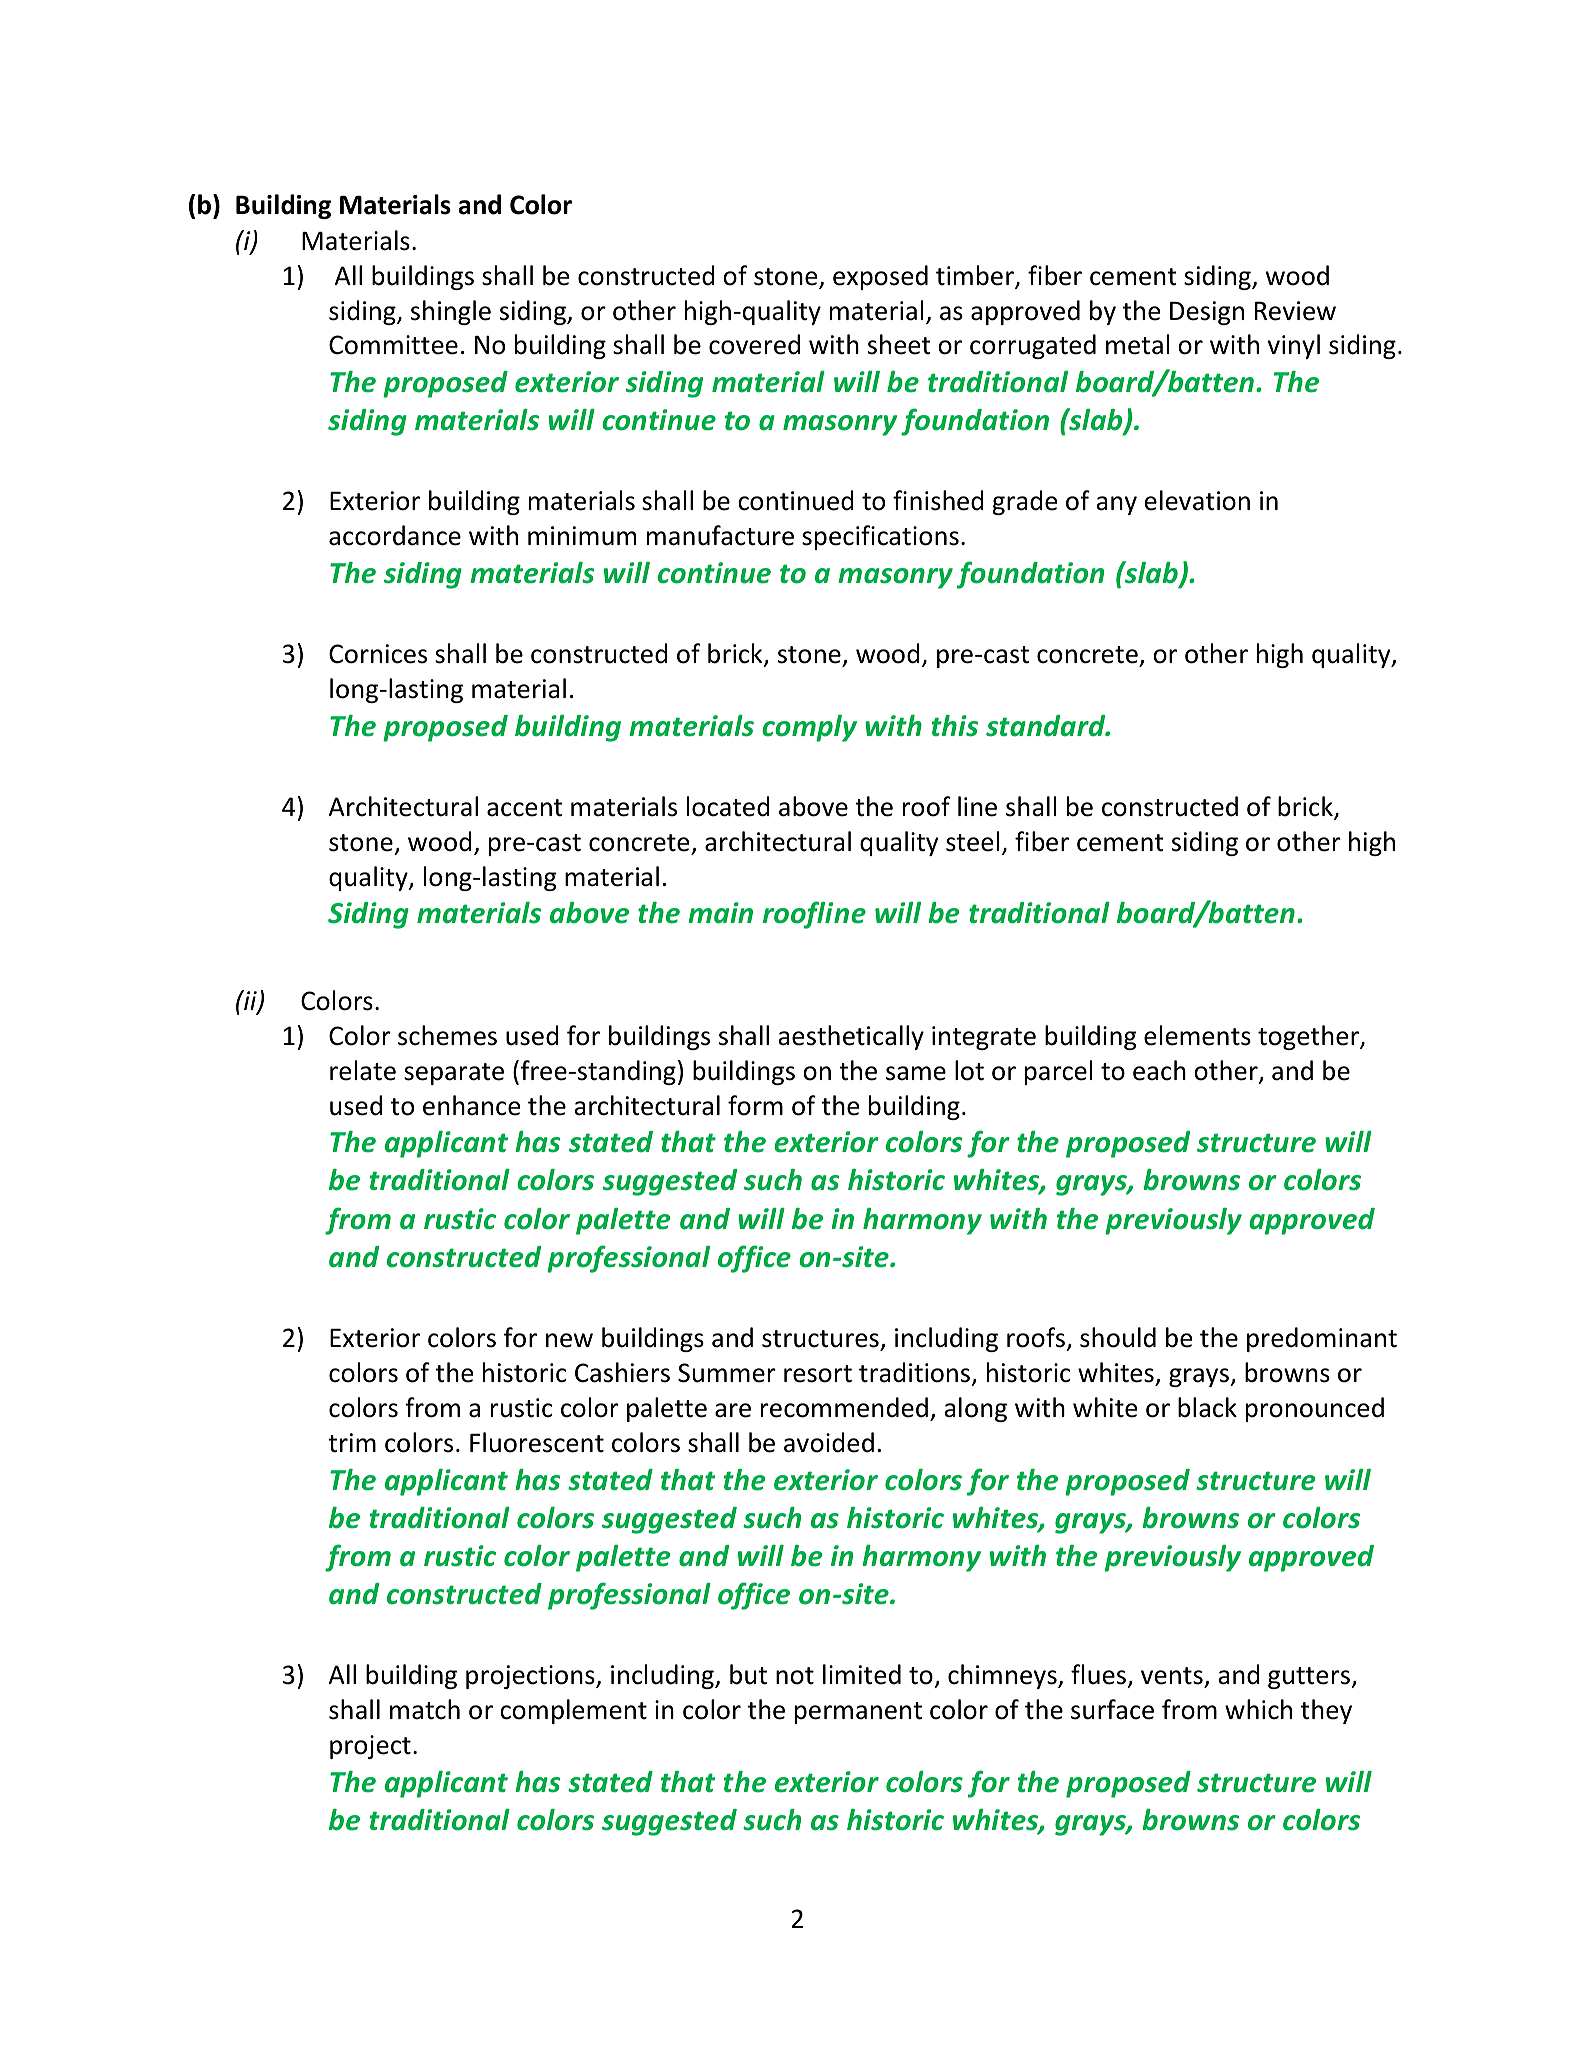  Describe the element at coordinates (818, 1374) in the screenshot. I see `resort` at that location.
